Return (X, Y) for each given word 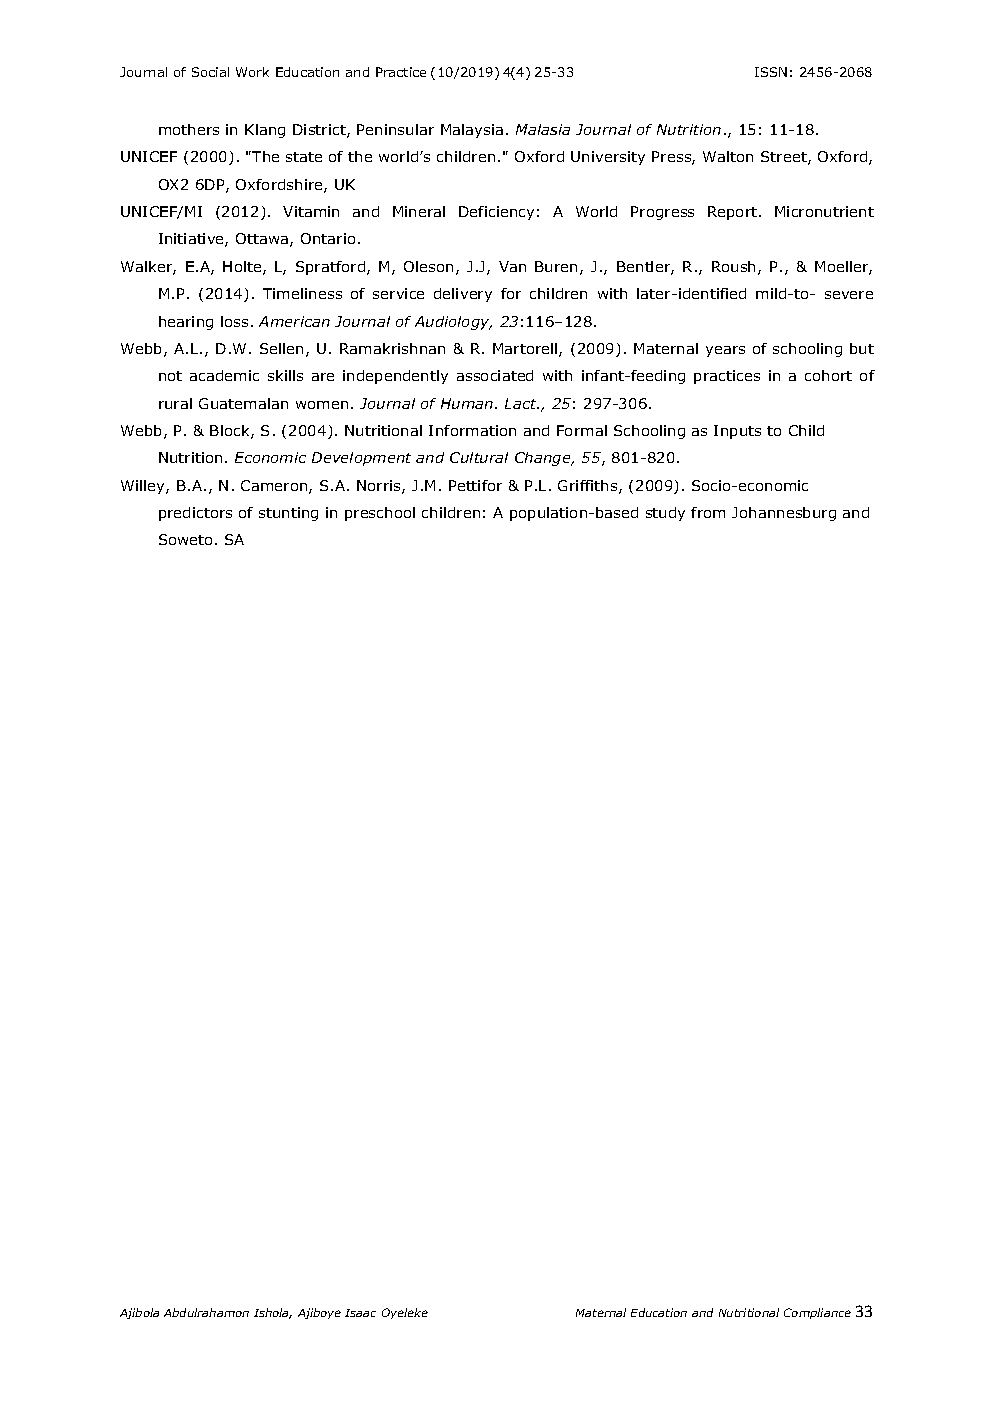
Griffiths (589, 487)
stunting (288, 514)
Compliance (817, 1313)
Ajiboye (319, 1313)
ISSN (771, 72)
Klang (265, 131)
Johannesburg (784, 514)
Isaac (360, 1313)
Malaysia (472, 131)
